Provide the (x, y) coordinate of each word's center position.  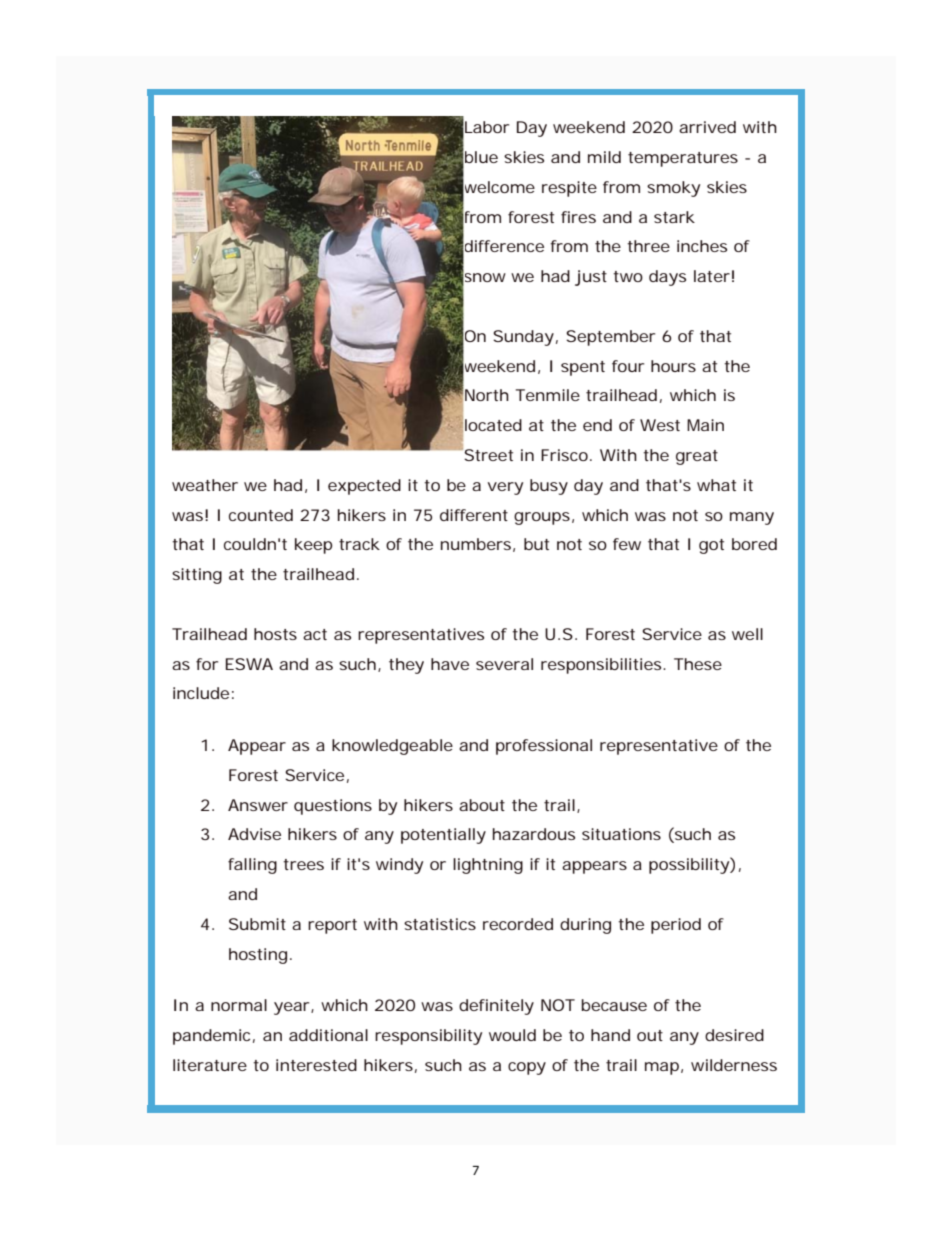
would (512, 1035)
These (698, 664)
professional (544, 747)
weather (205, 485)
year (293, 1008)
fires (578, 217)
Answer (258, 805)
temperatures (683, 159)
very (505, 488)
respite (569, 189)
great (697, 457)
